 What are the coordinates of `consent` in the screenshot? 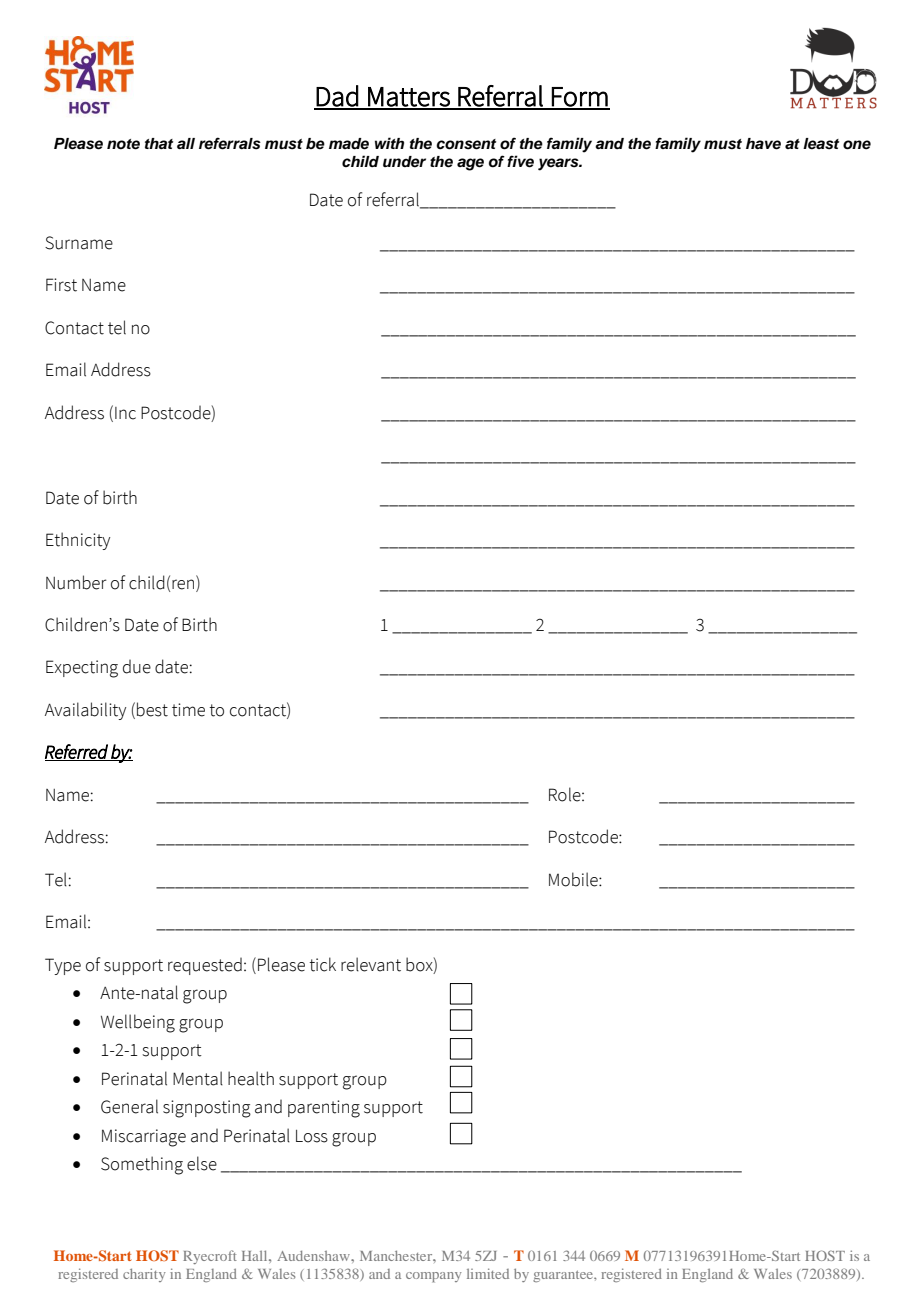 It's located at (466, 144).
